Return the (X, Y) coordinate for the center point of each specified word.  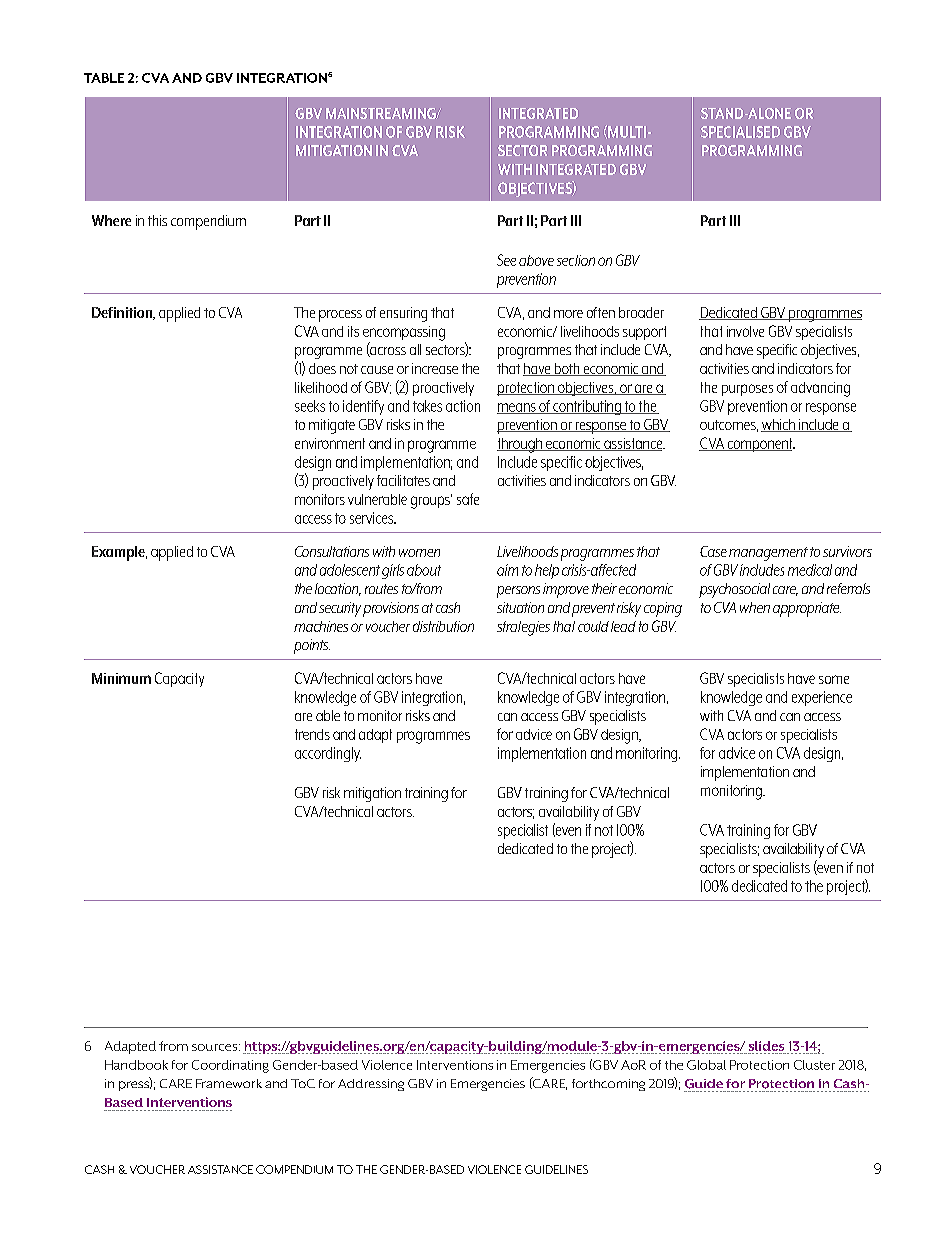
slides (766, 1047)
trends (312, 734)
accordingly (328, 754)
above (536, 260)
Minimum (121, 678)
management (768, 554)
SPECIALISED (740, 132)
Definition (123, 313)
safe (468, 499)
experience (822, 698)
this (157, 220)
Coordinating (230, 1066)
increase (435, 368)
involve (745, 331)
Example (119, 553)
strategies (523, 628)
